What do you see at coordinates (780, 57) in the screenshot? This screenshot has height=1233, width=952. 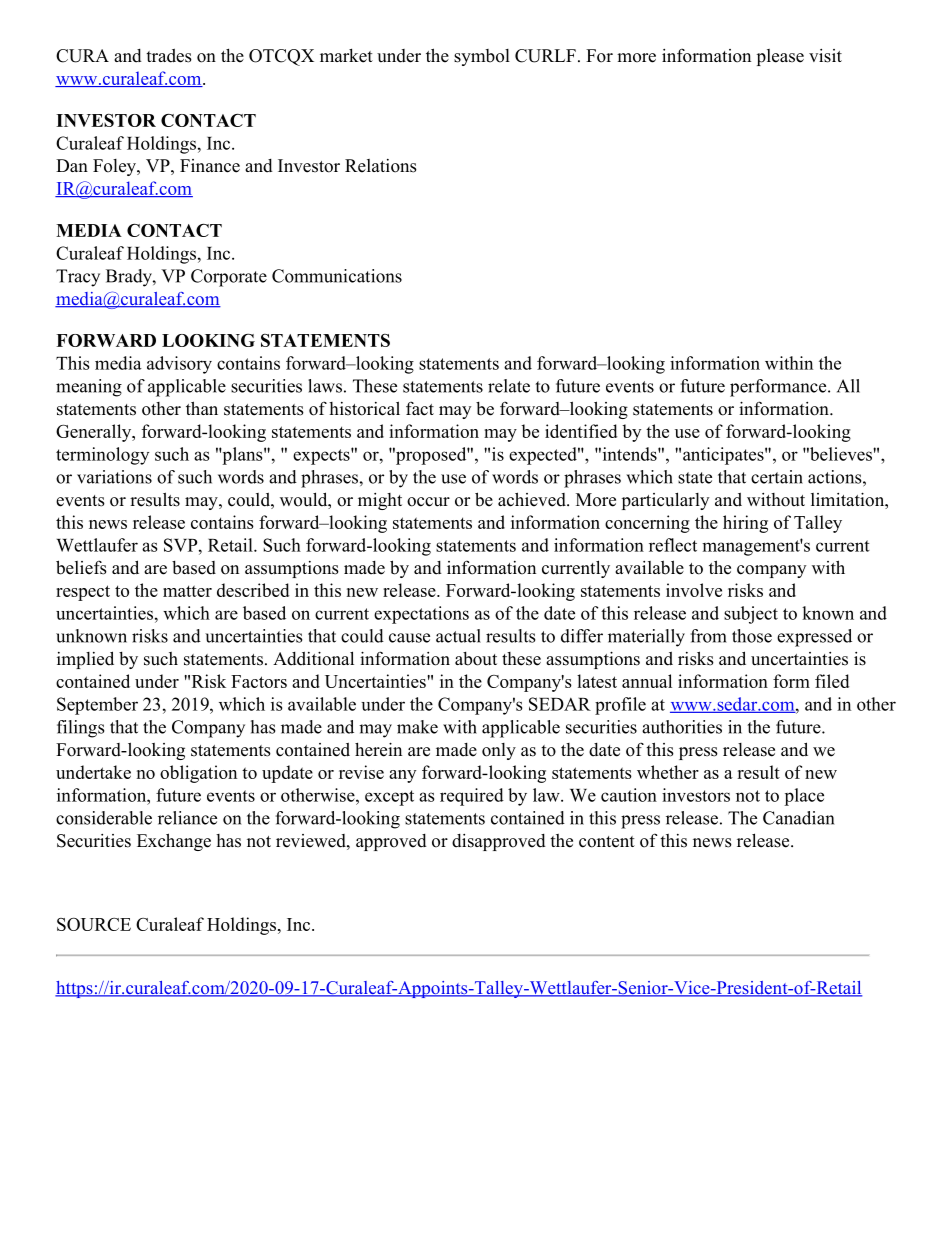 I see `please` at bounding box center [780, 57].
